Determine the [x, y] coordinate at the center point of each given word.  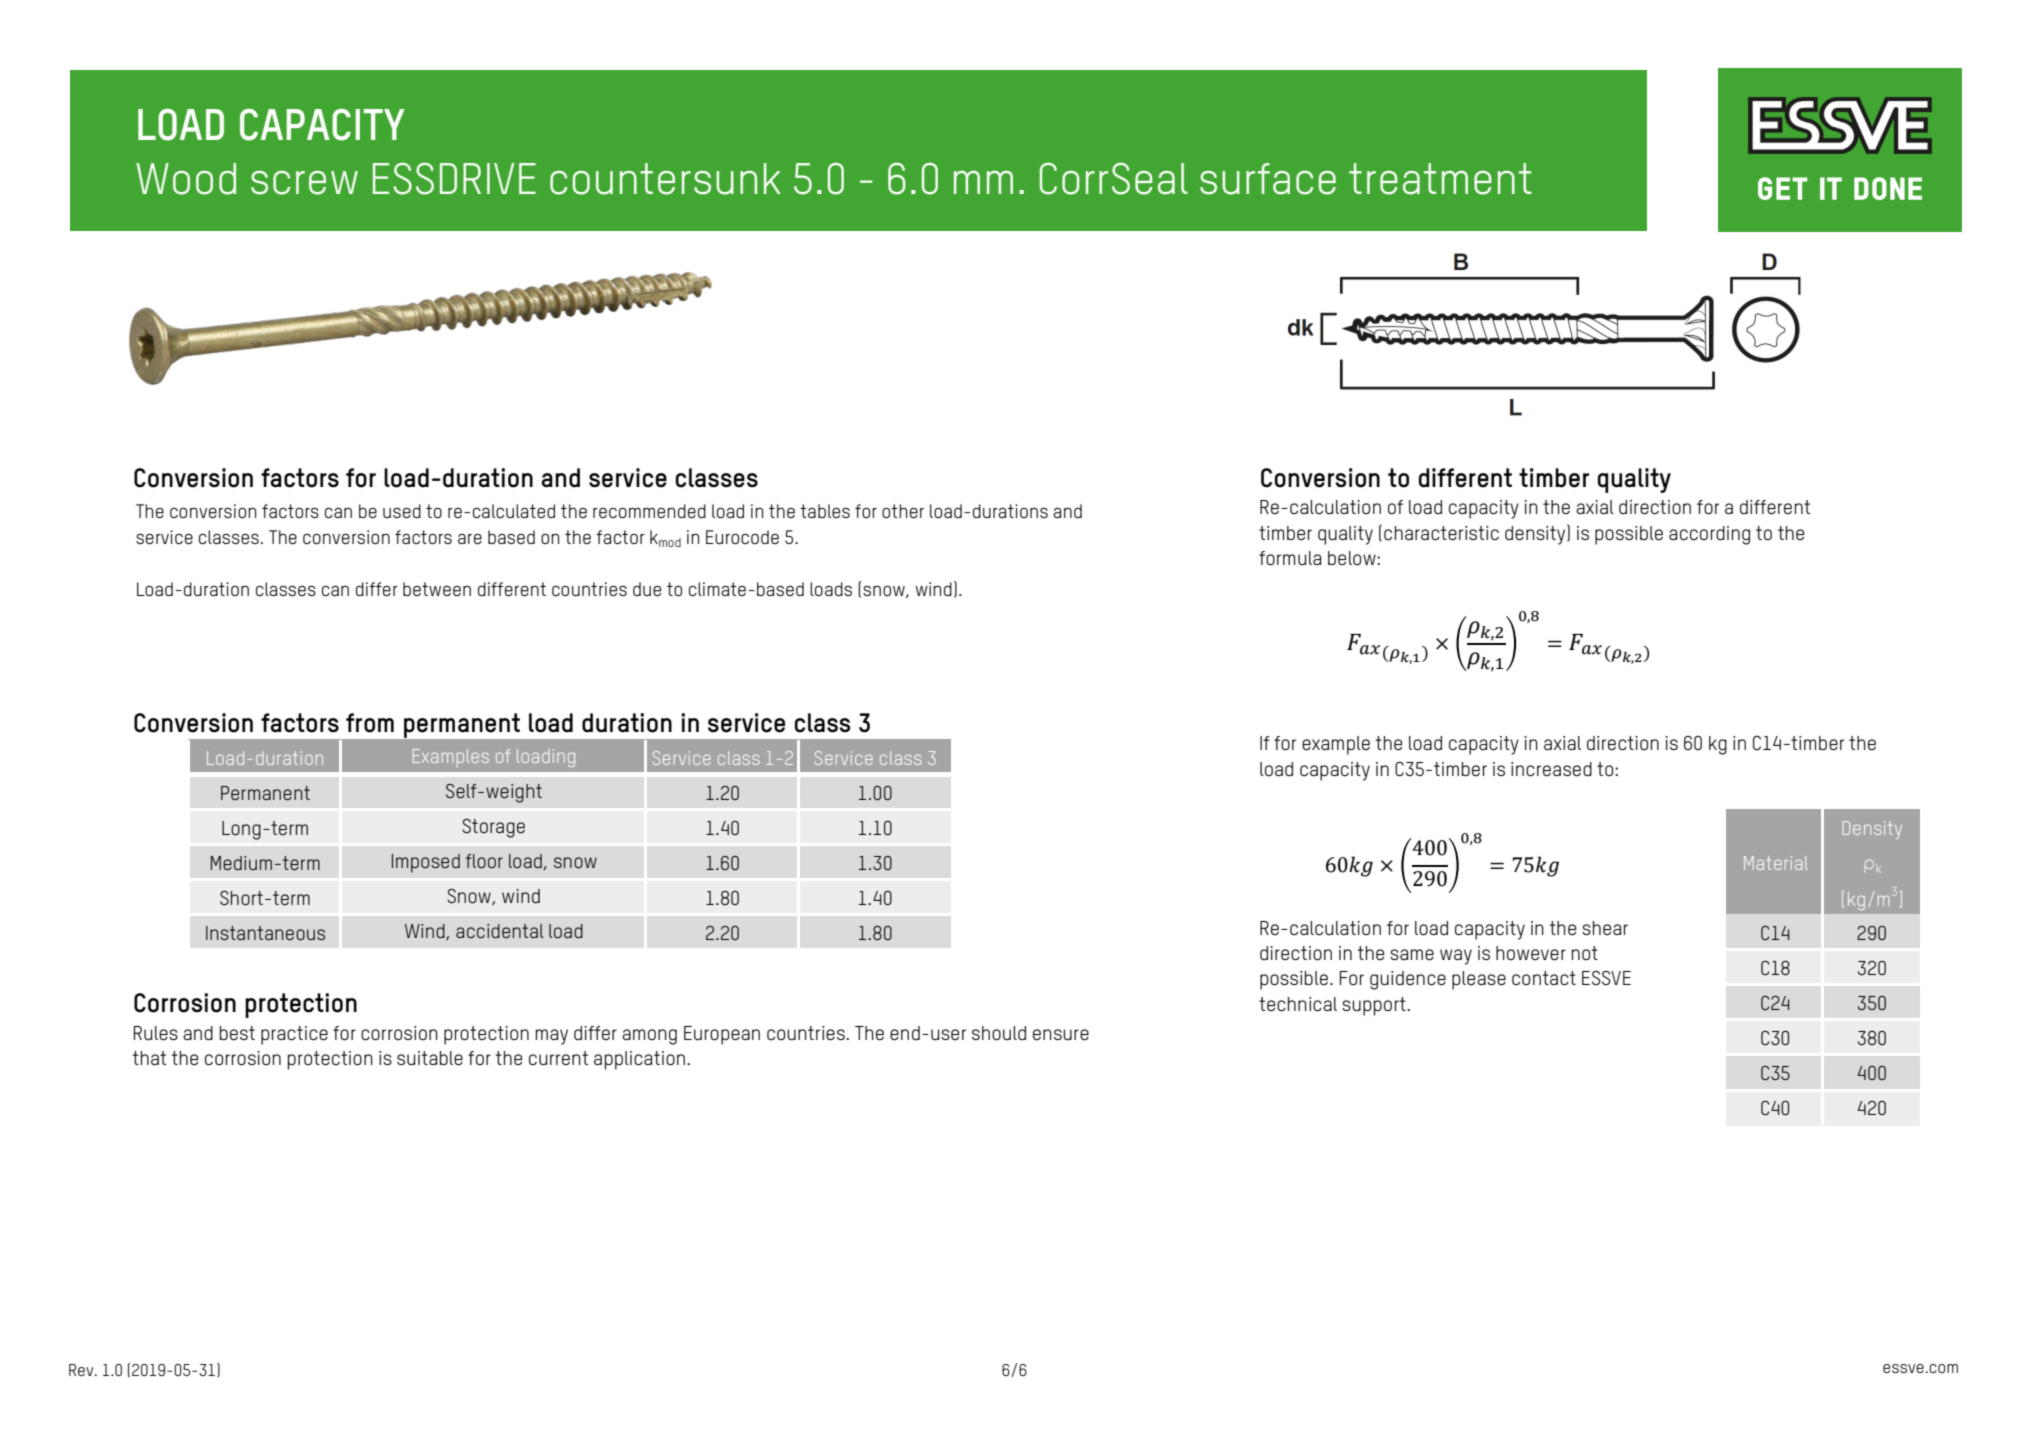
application [639, 1060]
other [903, 511]
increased [1551, 769]
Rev [82, 1370]
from [370, 723]
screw [304, 183]
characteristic [1441, 533]
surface [1268, 179]
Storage [493, 828]
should [999, 1033]
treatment [1440, 179]
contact [1544, 978]
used [402, 511]
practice [294, 1035]
